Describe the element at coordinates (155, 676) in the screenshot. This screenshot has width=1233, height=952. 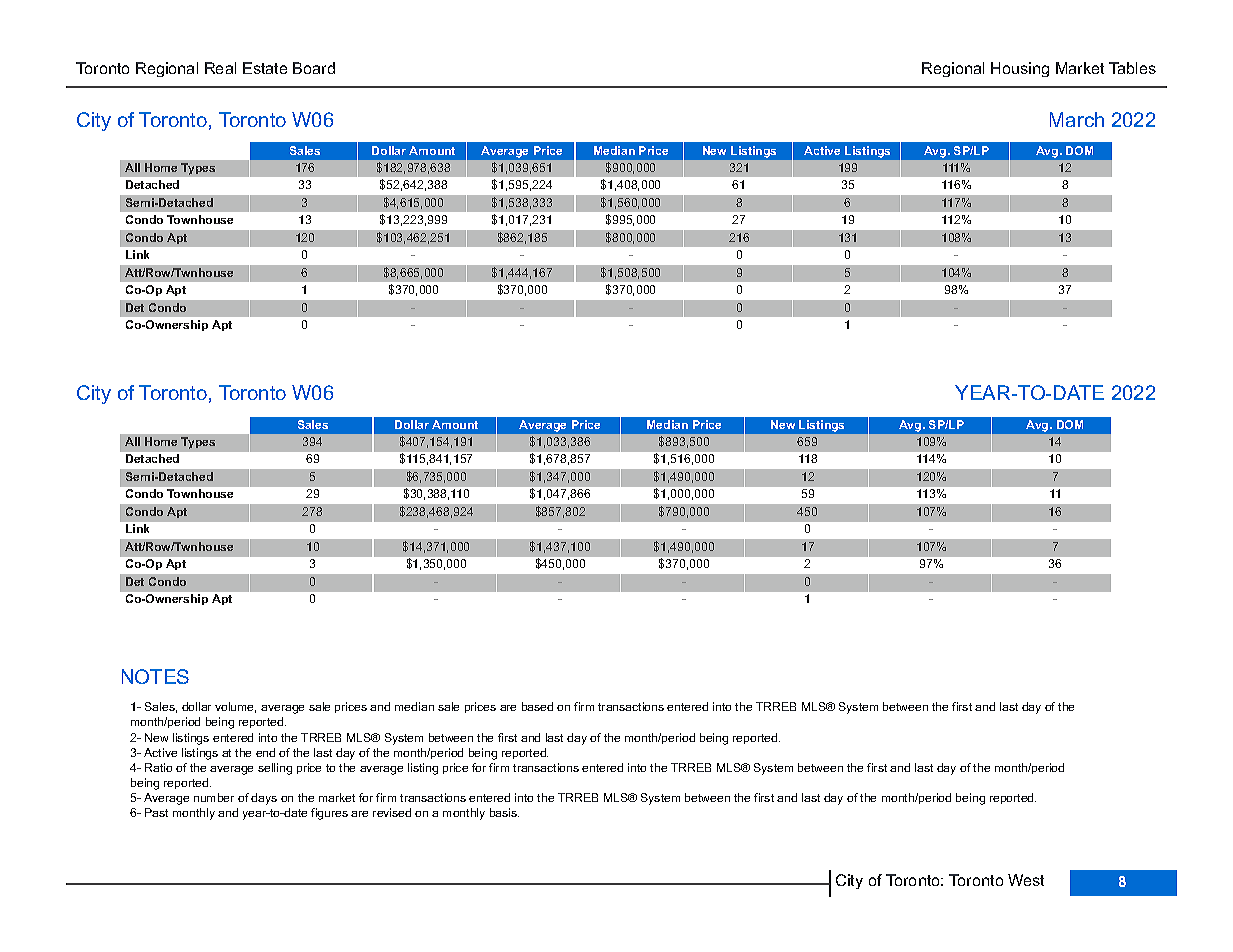
I see `NOTES` at that location.
